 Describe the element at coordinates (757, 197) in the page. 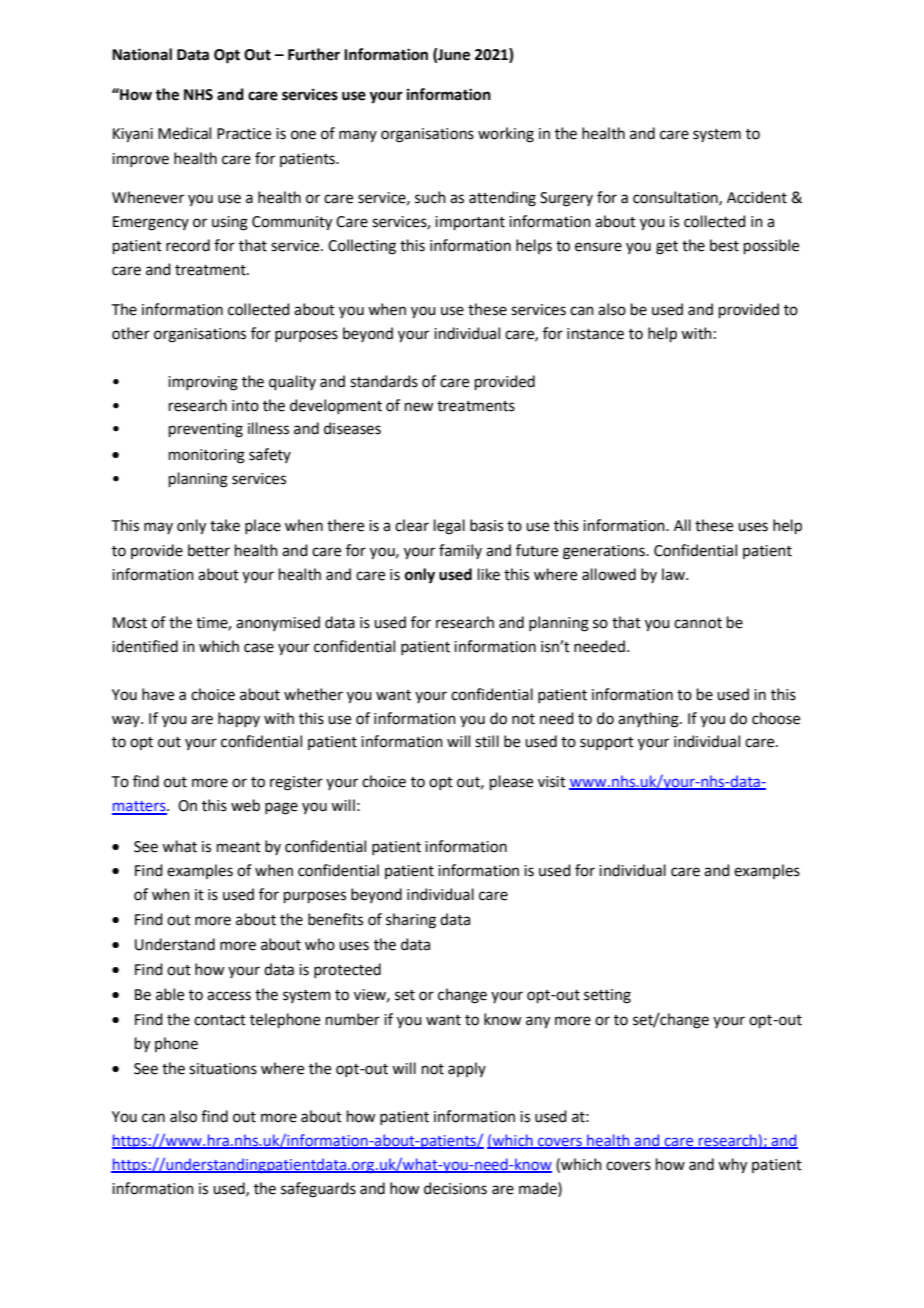

I see `Accident` at that location.
